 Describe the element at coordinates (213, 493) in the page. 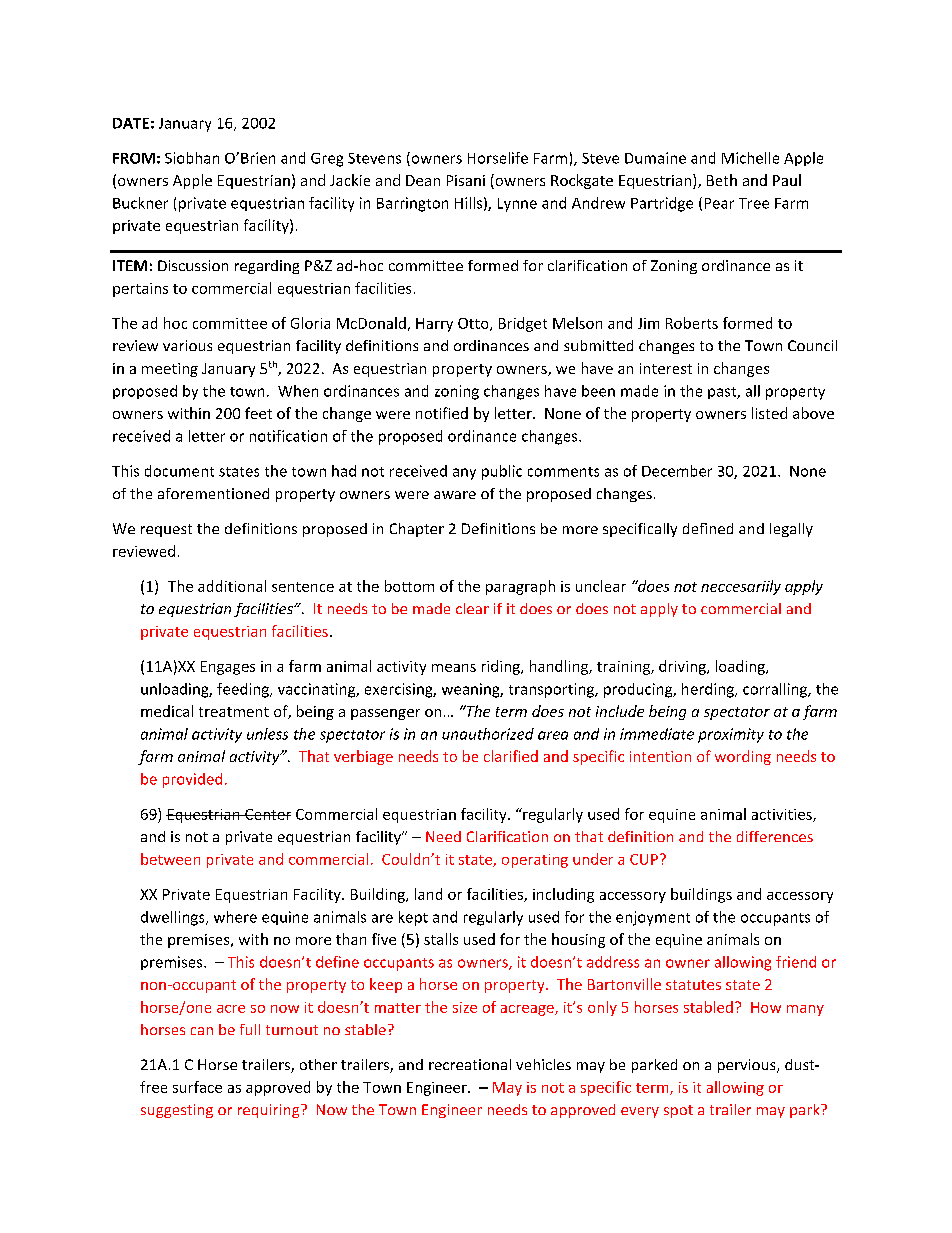

I see `aforementioned` at that location.
